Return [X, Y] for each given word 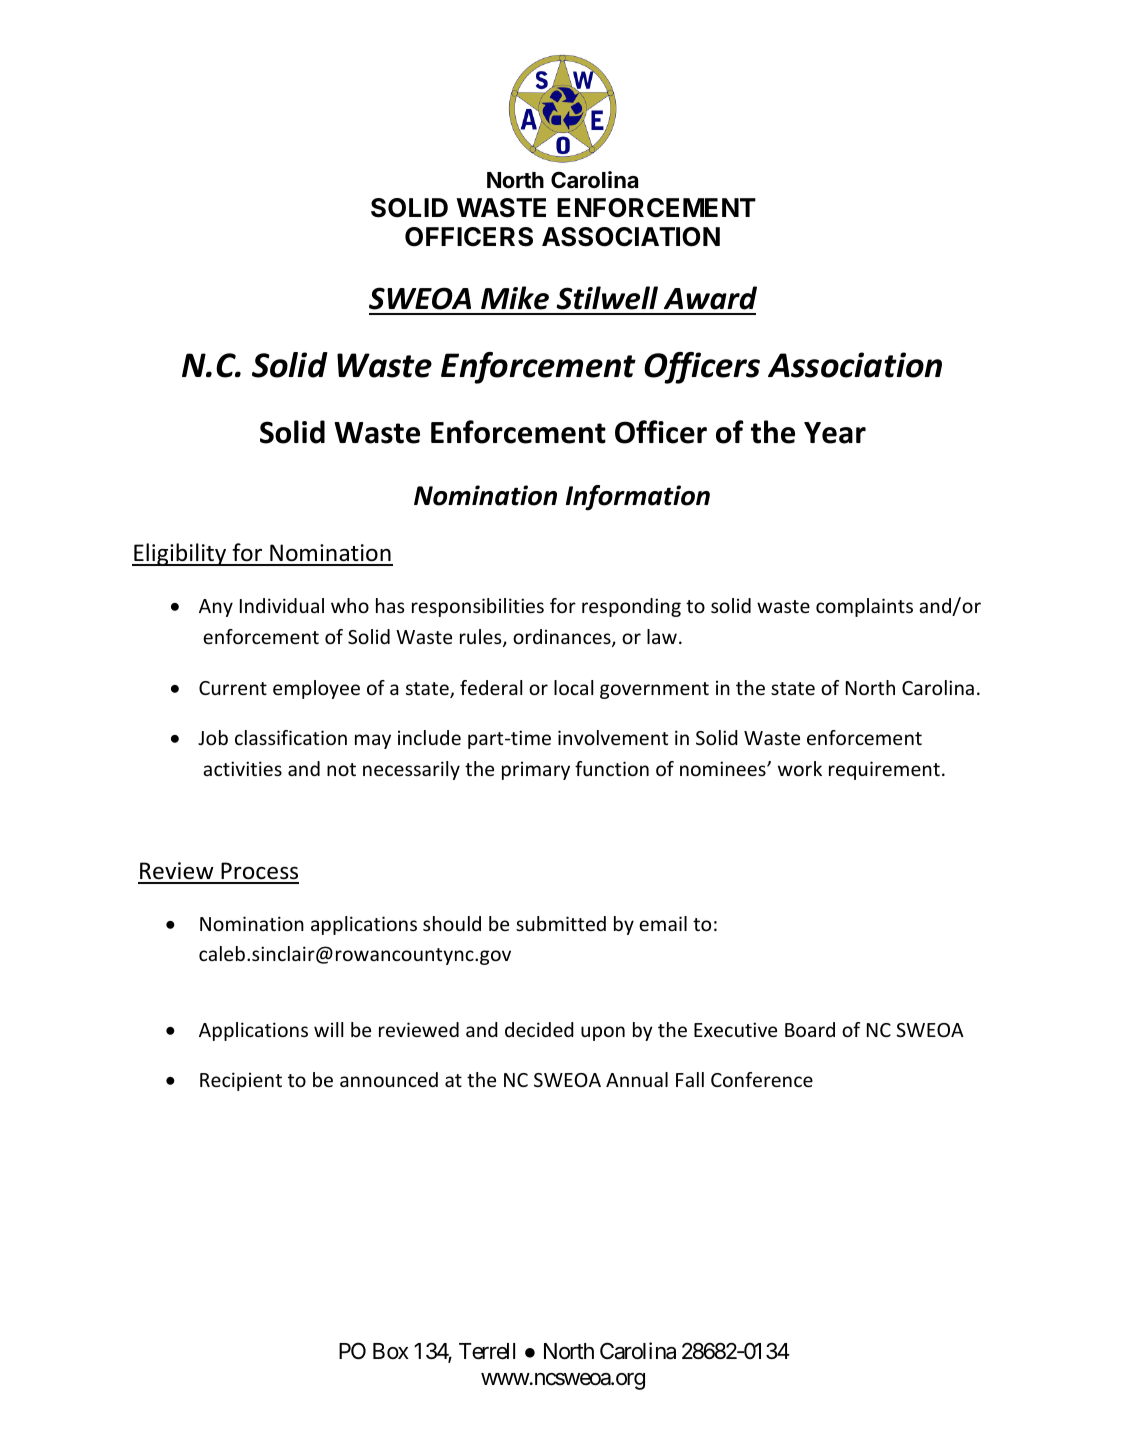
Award [710, 298]
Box [391, 1351]
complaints [864, 607]
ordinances [563, 638]
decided [539, 1029]
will [328, 1029]
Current [233, 688]
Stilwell [607, 298]
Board [810, 1029]
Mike [515, 298]
